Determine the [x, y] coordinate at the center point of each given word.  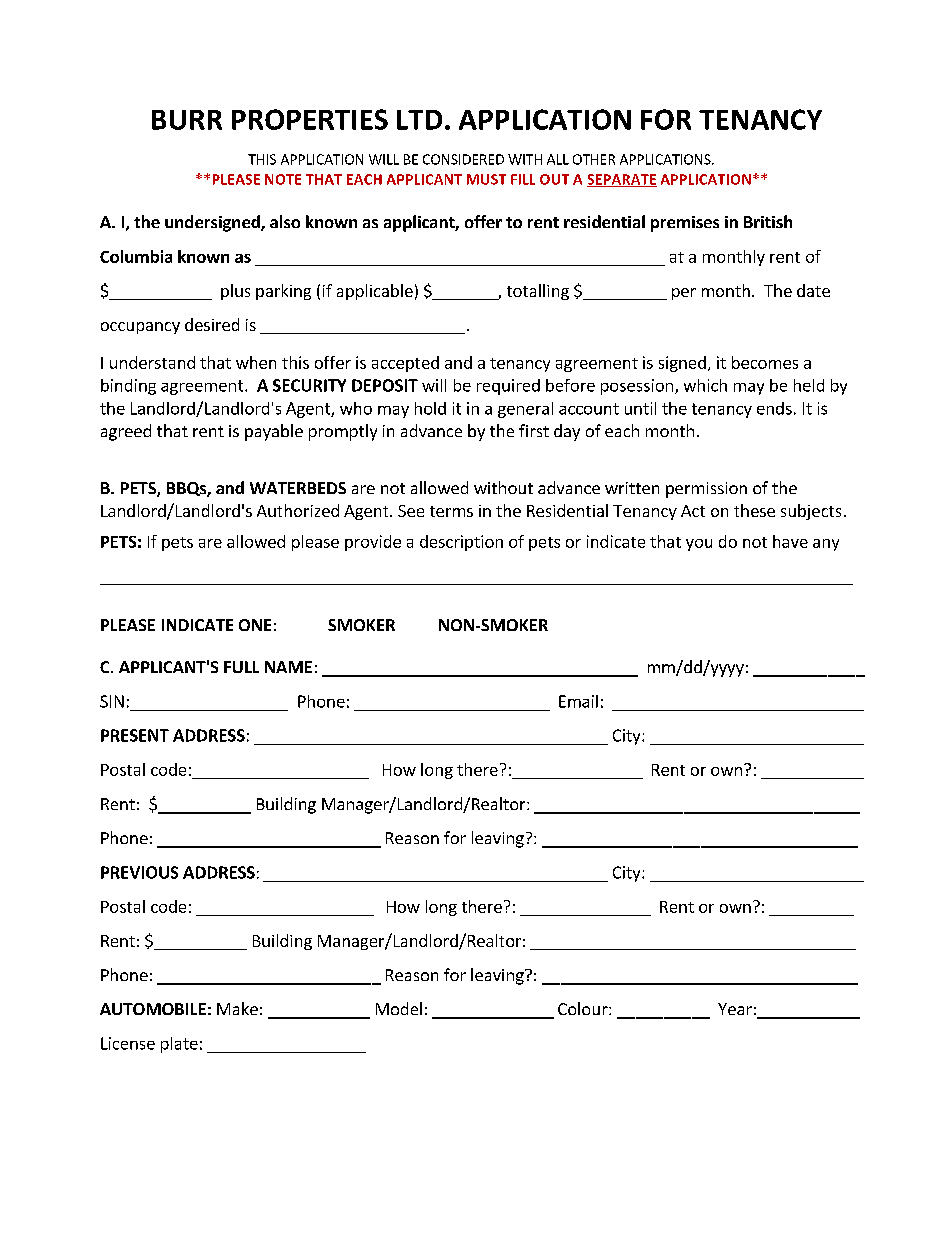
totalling [538, 292]
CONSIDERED [463, 159]
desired [212, 324]
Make [237, 1008]
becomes [765, 362]
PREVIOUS [139, 872]
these [754, 510]
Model [399, 1008]
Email [578, 701]
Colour [584, 1008]
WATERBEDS [298, 488]
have [790, 541]
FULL [241, 667]
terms [451, 511]
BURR [187, 120]
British [768, 221]
